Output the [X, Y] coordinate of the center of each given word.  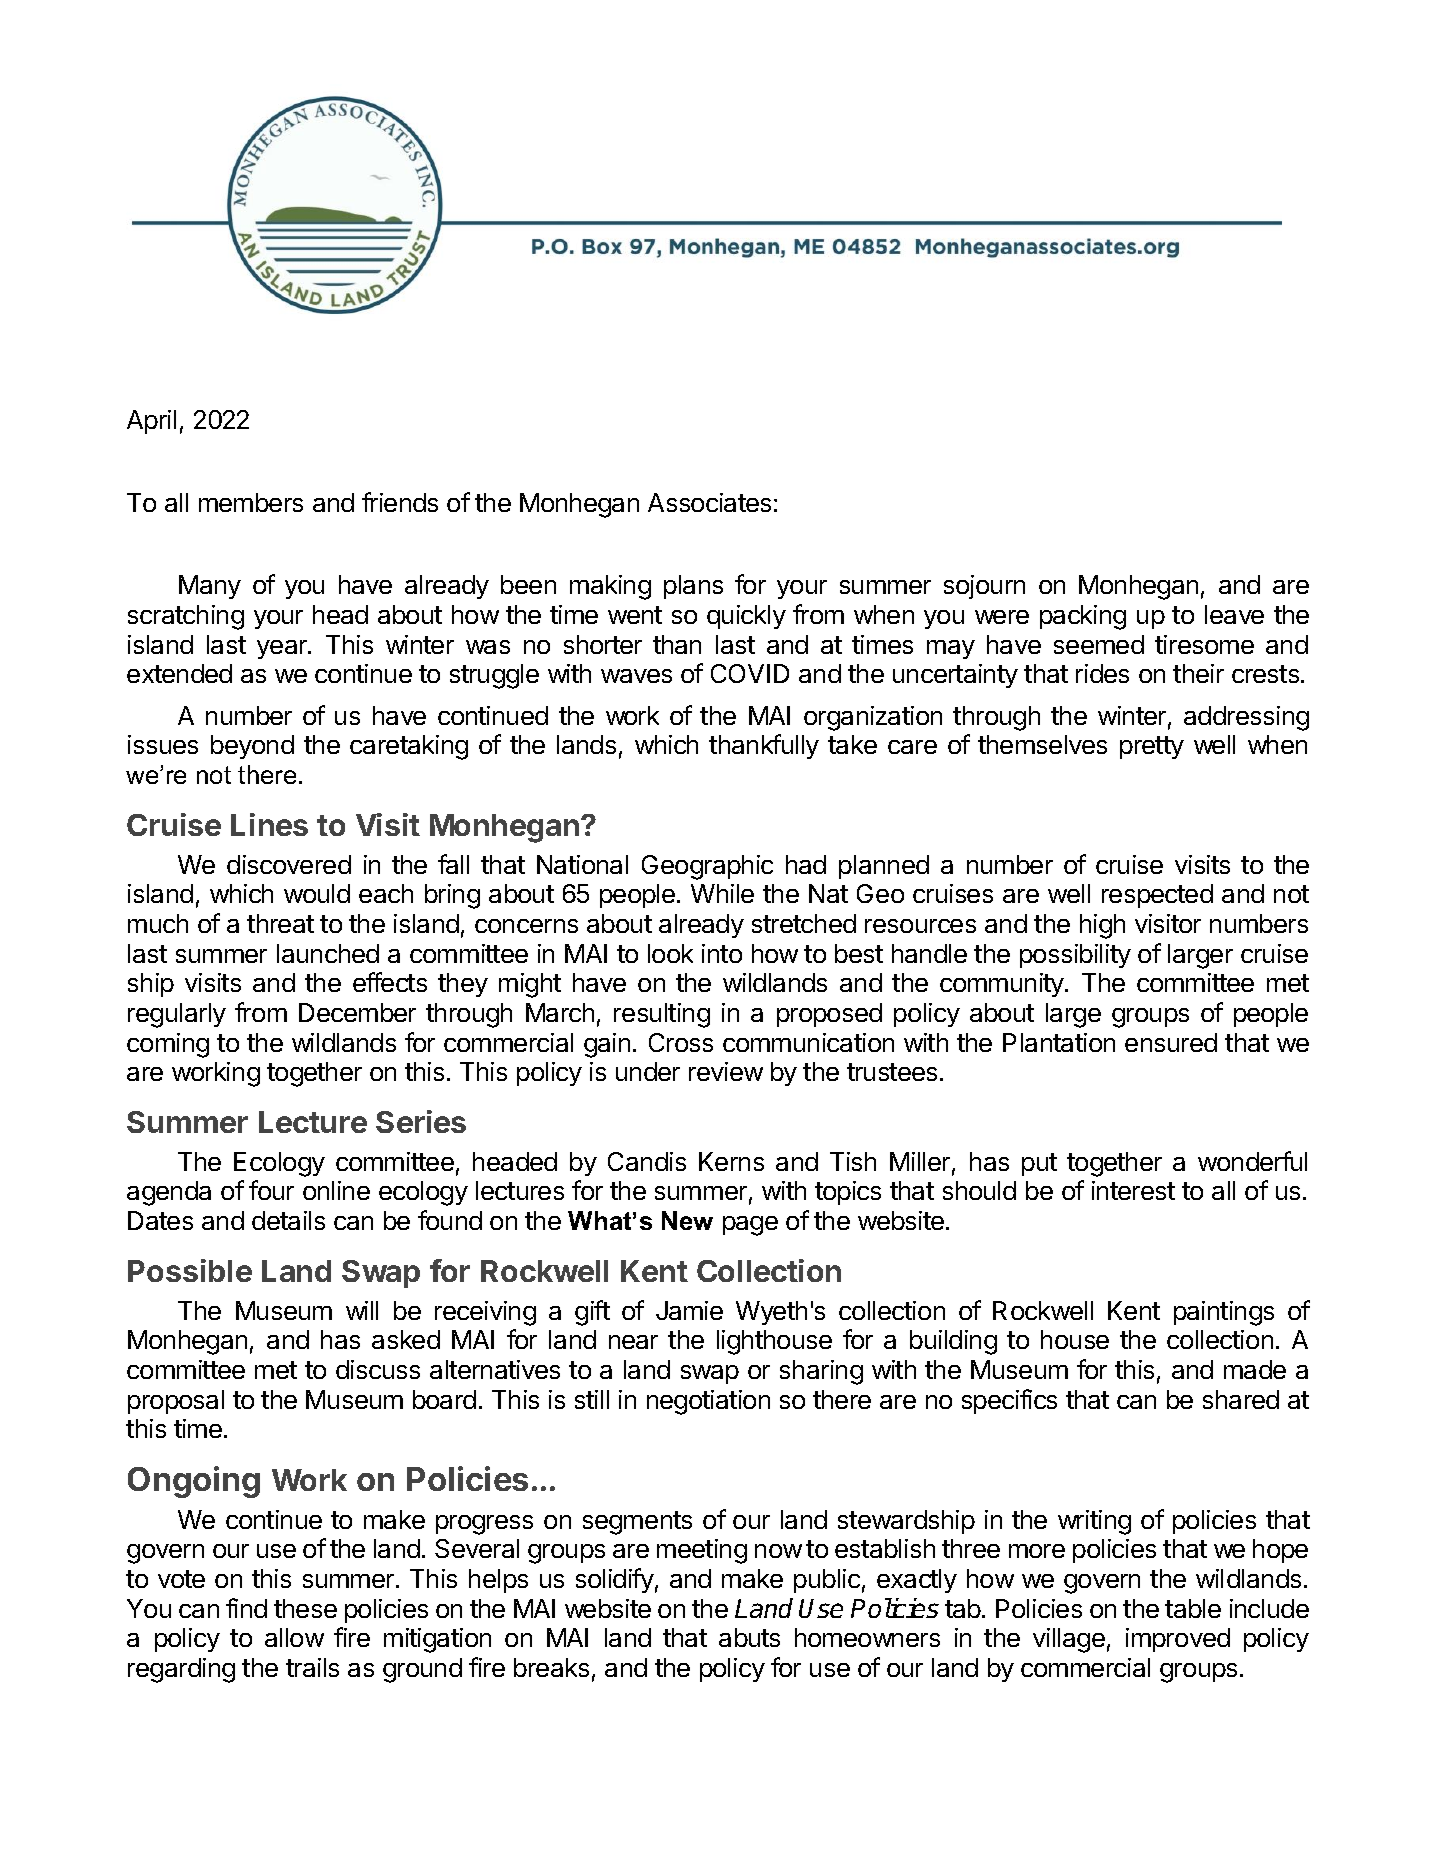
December [357, 1012]
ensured [1171, 1042]
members [251, 502]
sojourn [984, 587]
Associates [709, 502]
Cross [681, 1042]
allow [294, 1637]
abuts [749, 1637]
